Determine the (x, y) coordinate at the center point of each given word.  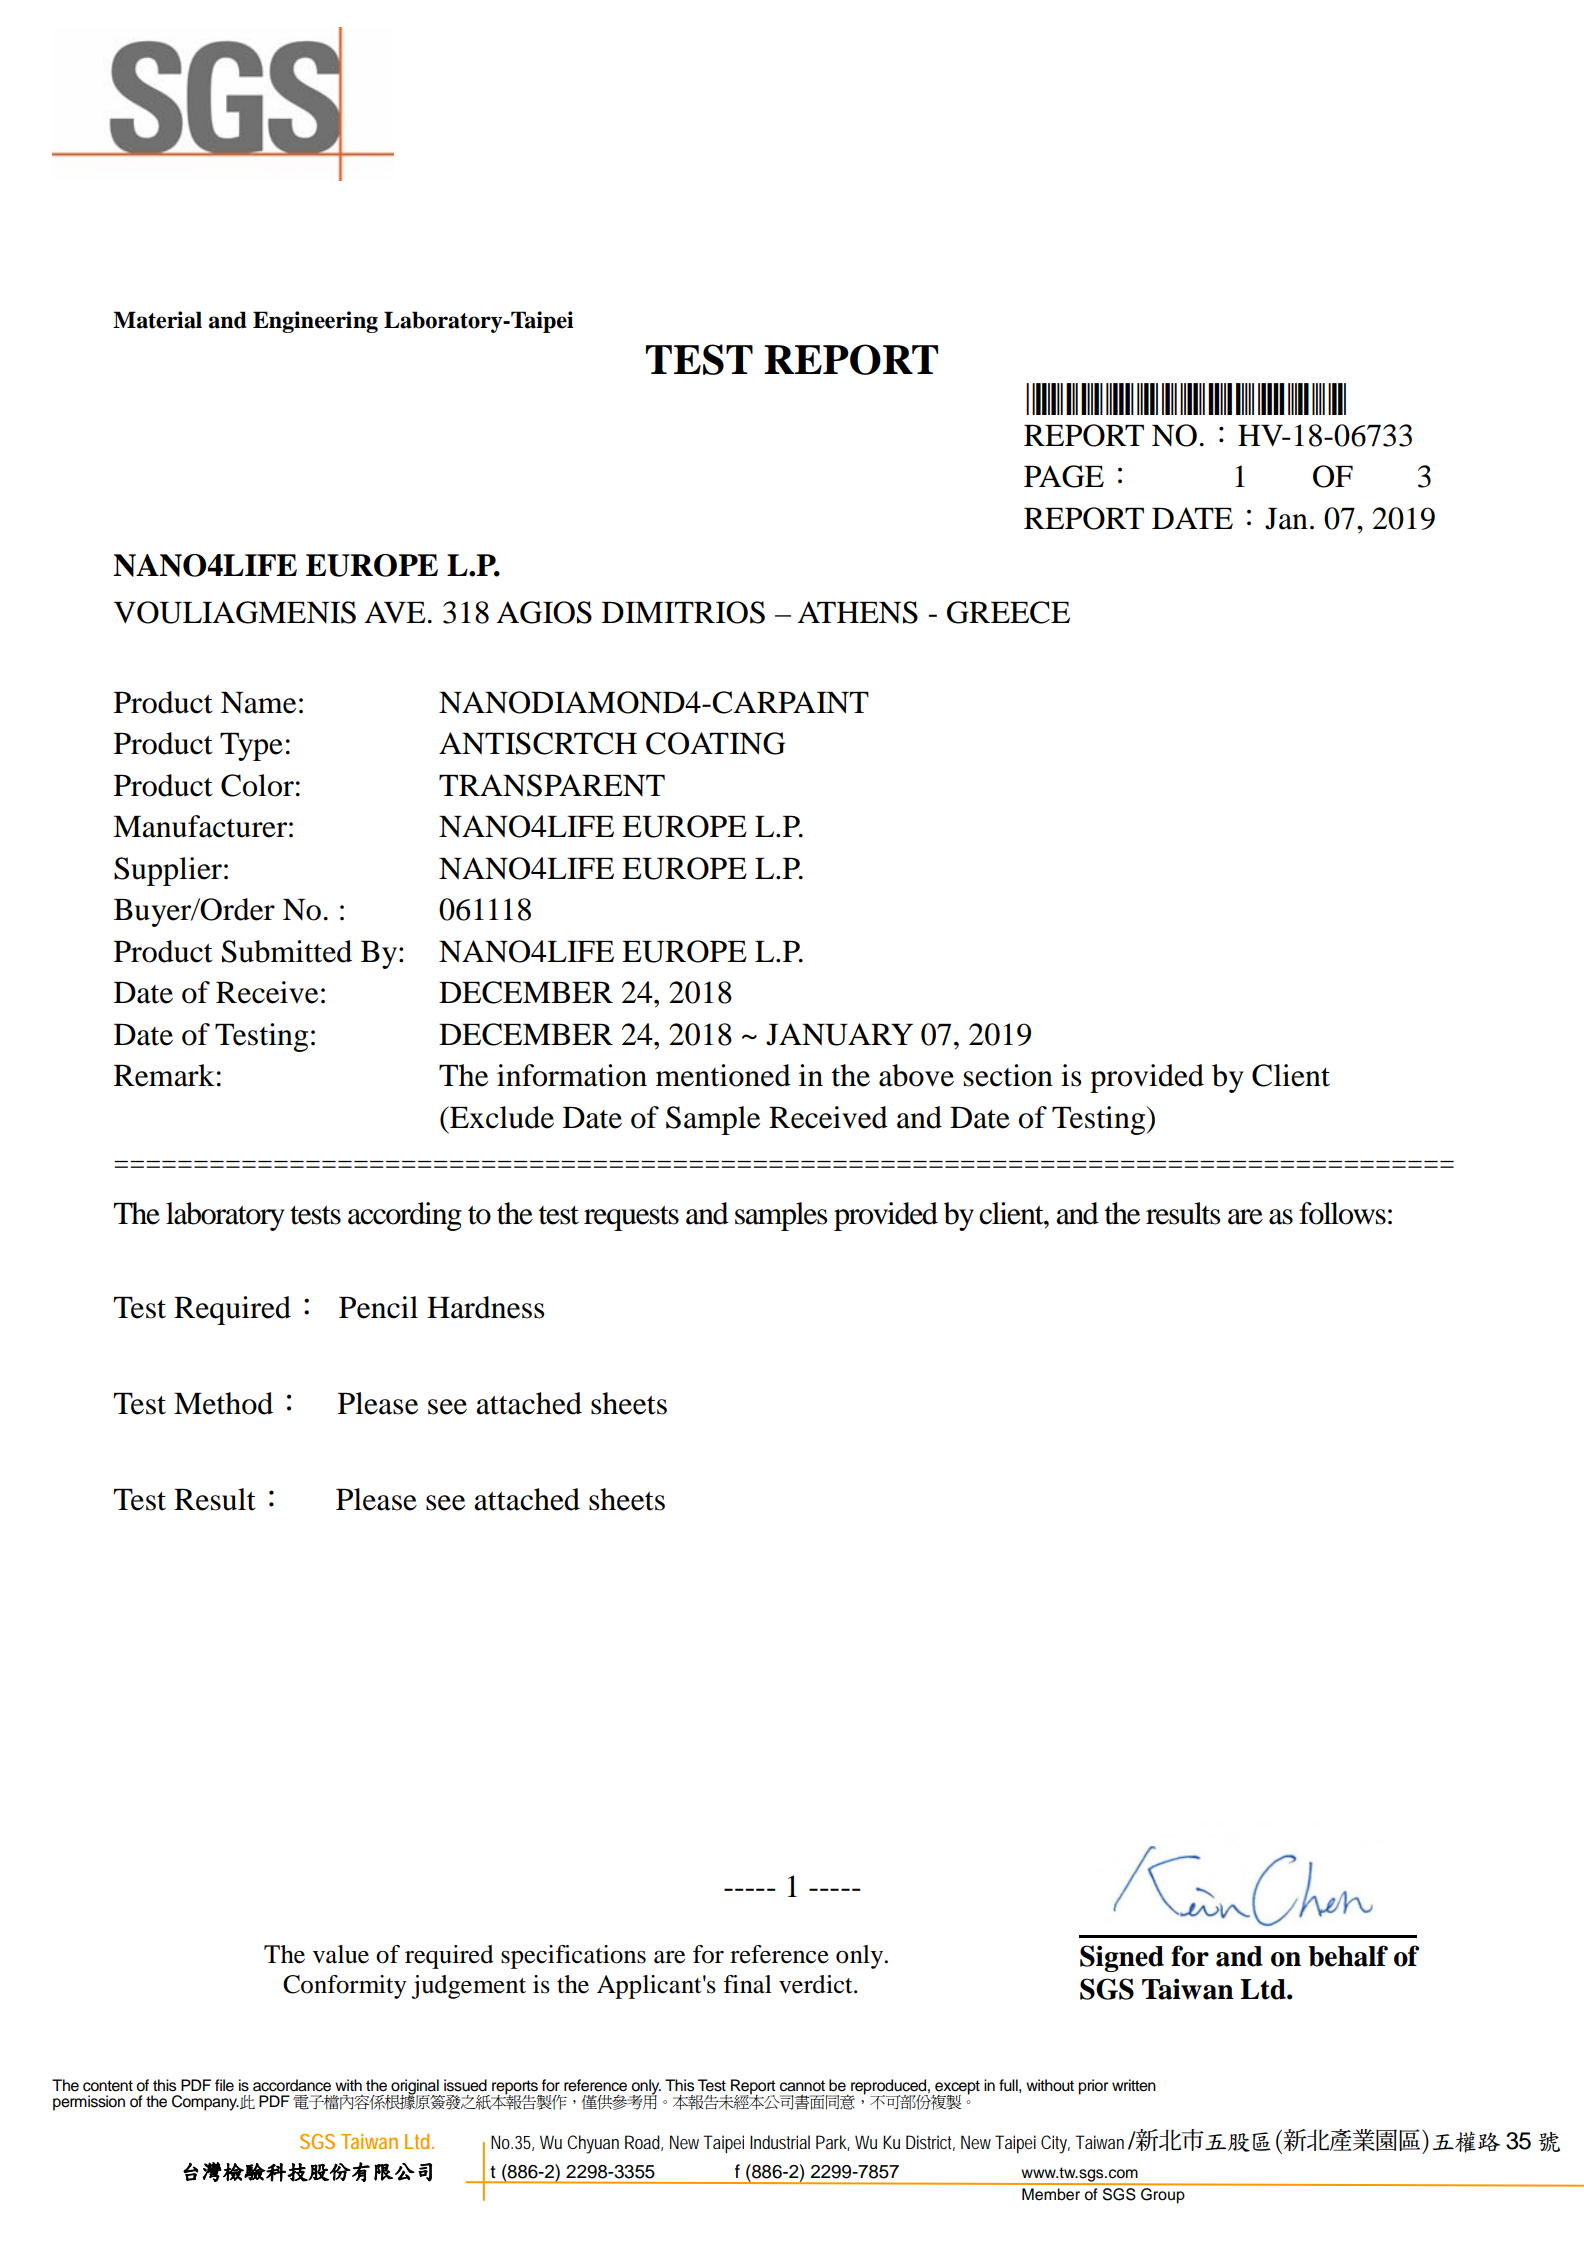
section (1008, 1075)
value (341, 1954)
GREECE (1008, 612)
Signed (1122, 1958)
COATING (715, 743)
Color (257, 785)
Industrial (780, 2142)
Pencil (378, 1307)
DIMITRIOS (683, 612)
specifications (573, 1957)
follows (1342, 1213)
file (224, 2085)
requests (631, 1218)
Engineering (315, 322)
